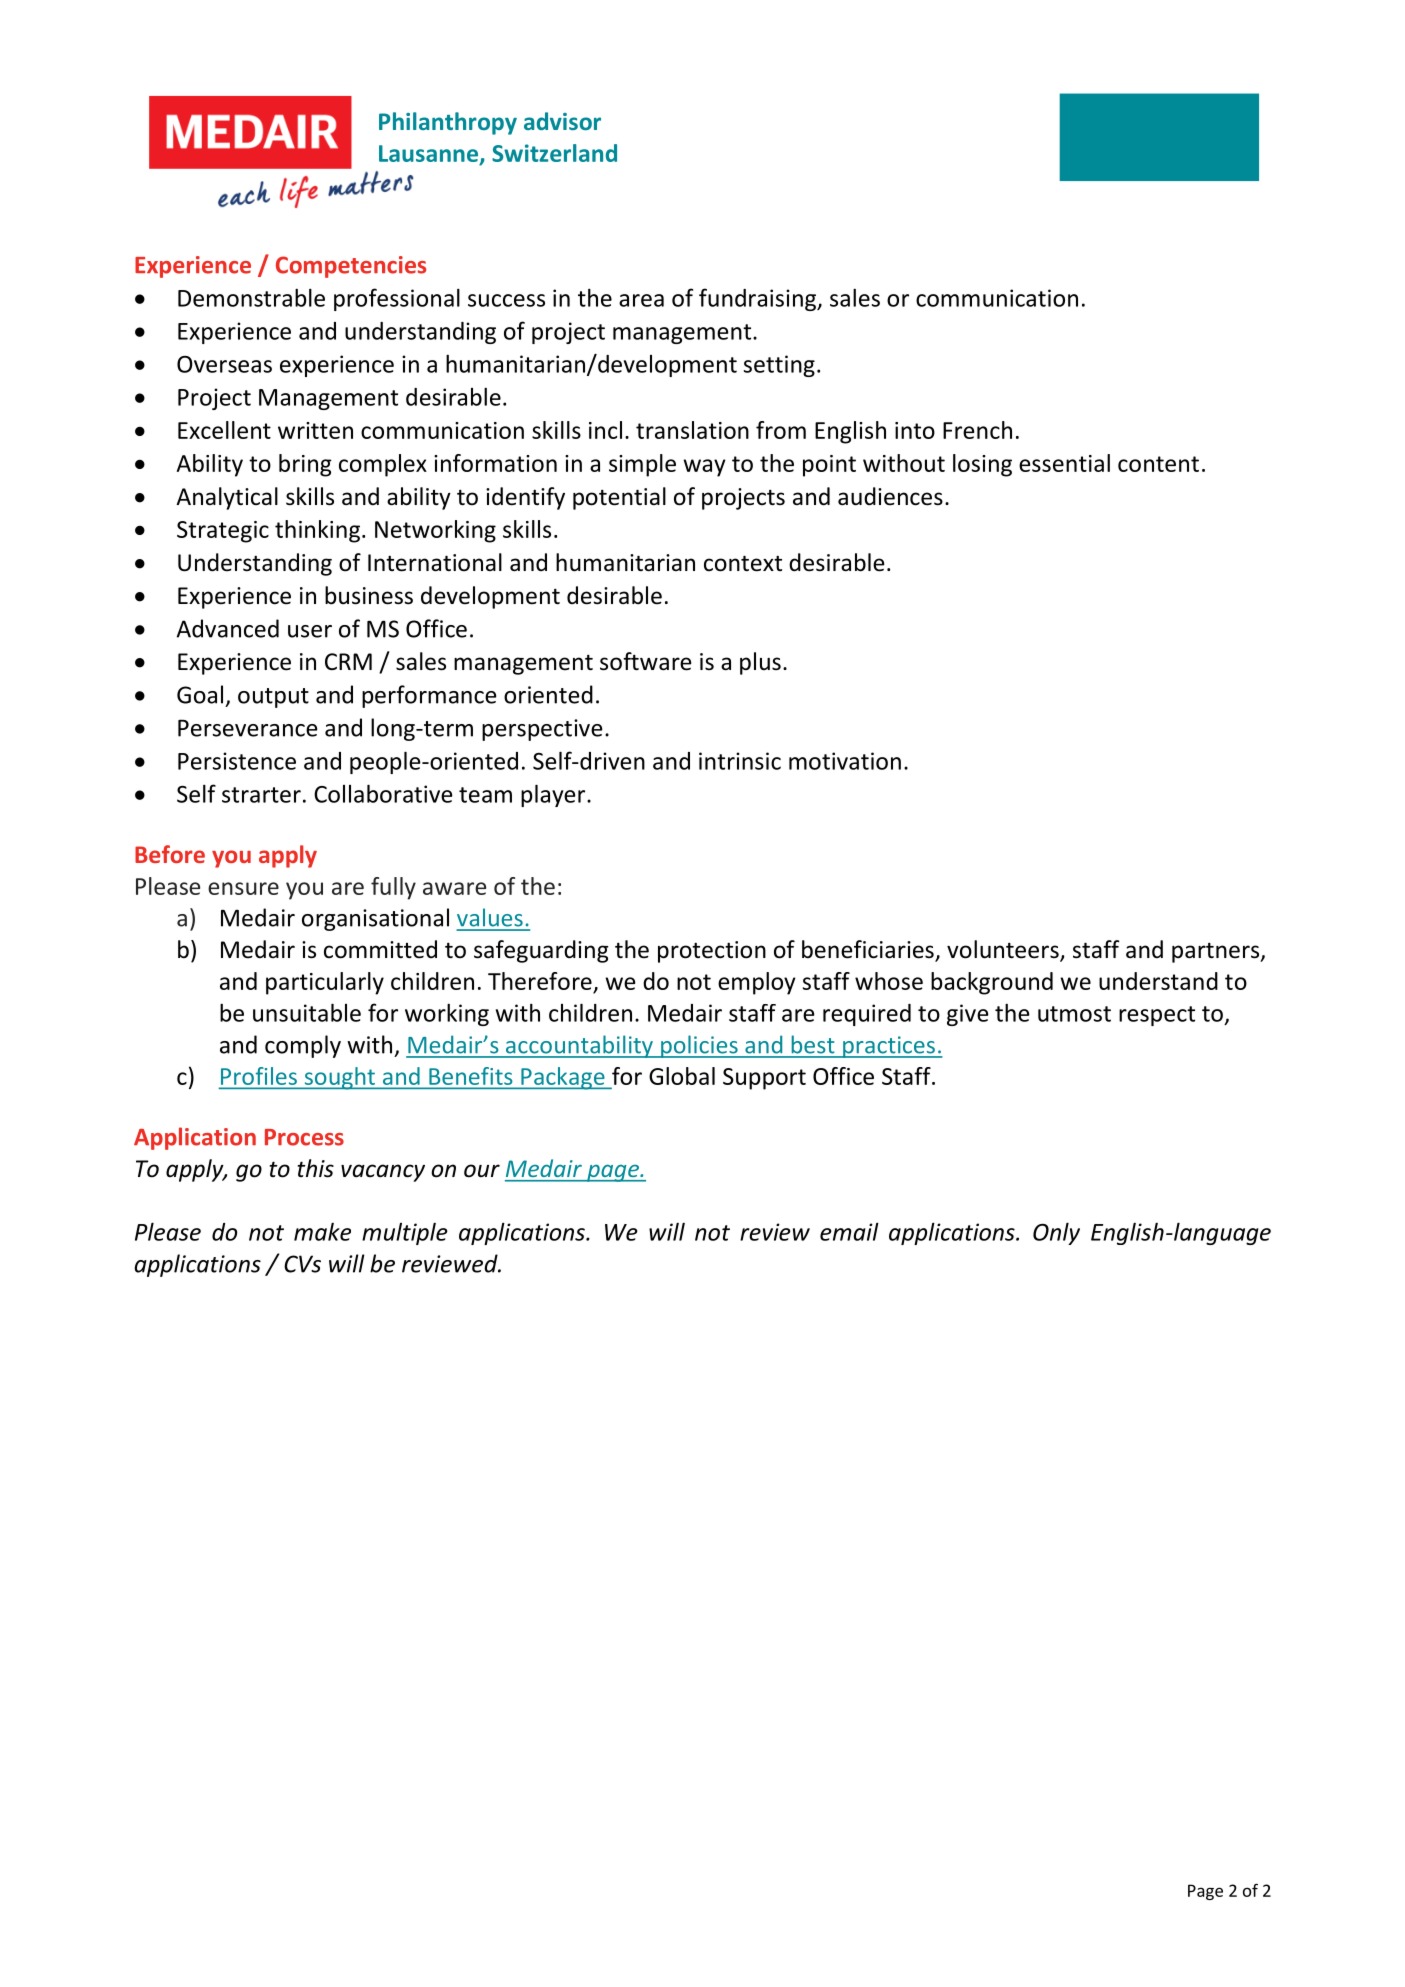 The image size is (1405, 1987). Describe the element at coordinates (758, 299) in the document. I see `fundraising` at that location.
